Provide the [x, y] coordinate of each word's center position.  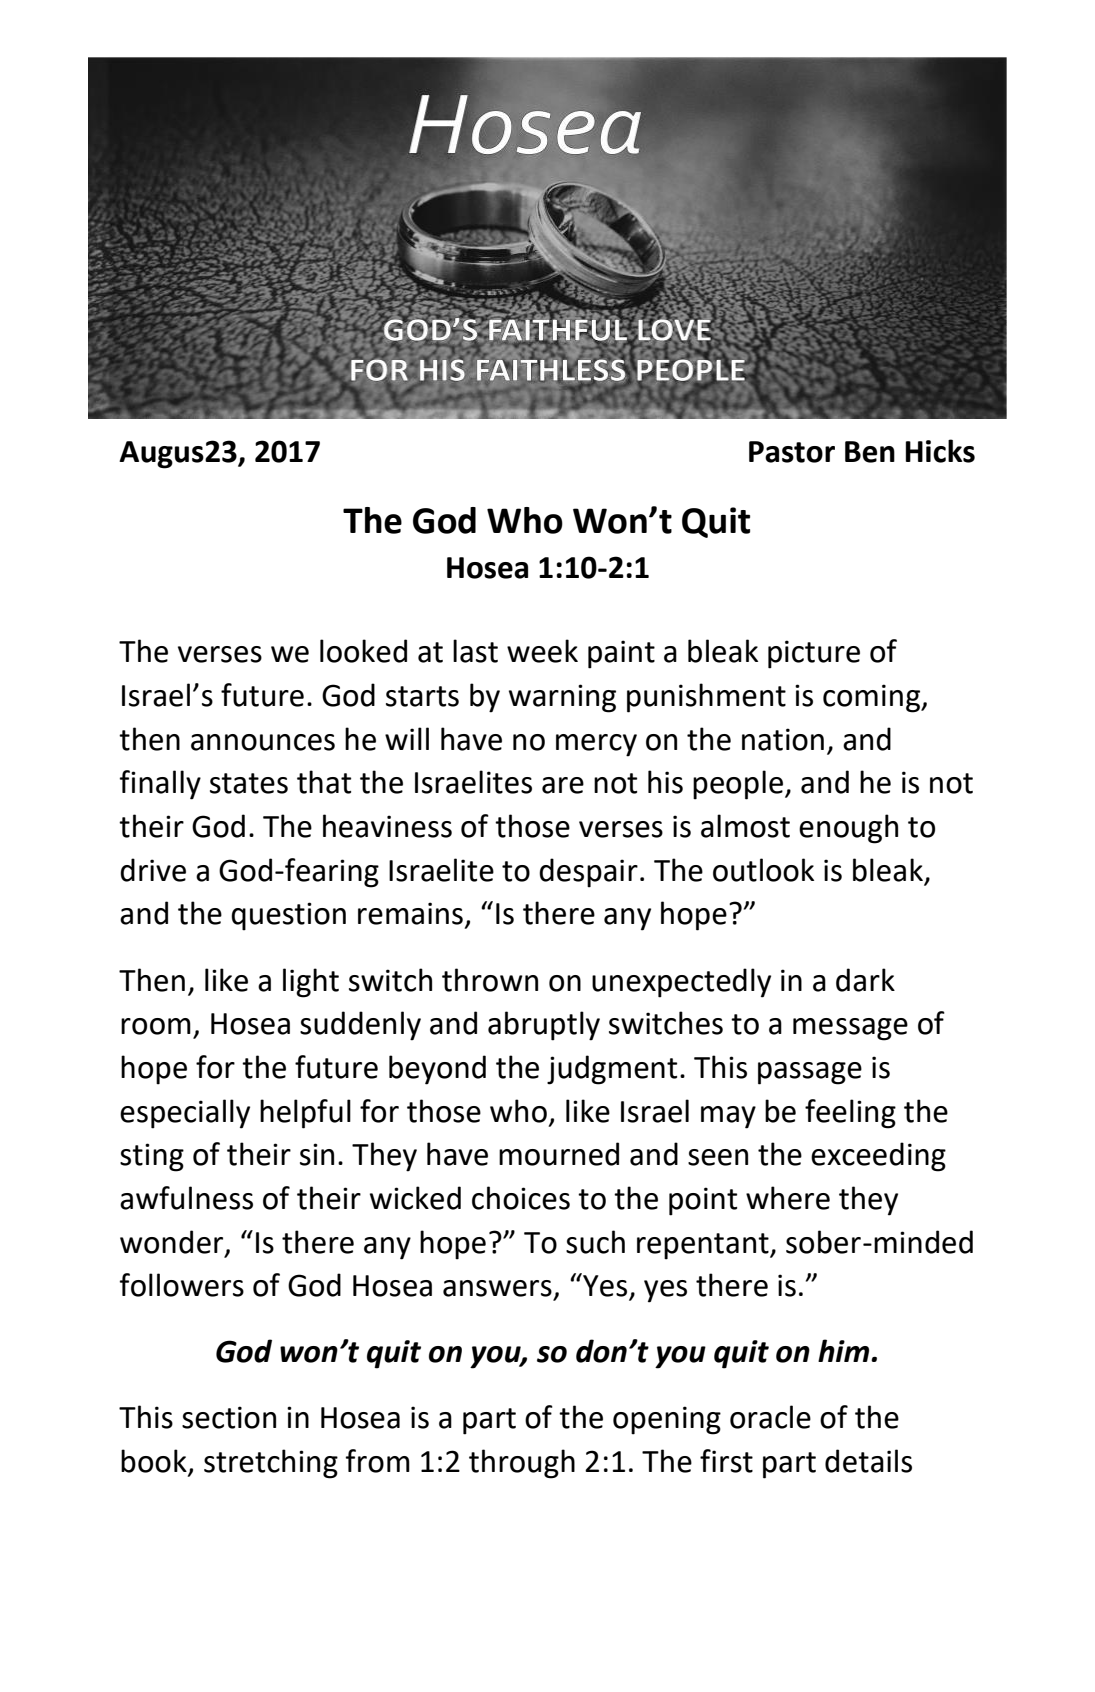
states [249, 783]
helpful [305, 1114]
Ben [870, 452]
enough [848, 829]
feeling [850, 1114]
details [868, 1461]
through [522, 1464]
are [563, 785]
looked [363, 651]
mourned [559, 1154]
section [229, 1417]
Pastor [792, 452]
